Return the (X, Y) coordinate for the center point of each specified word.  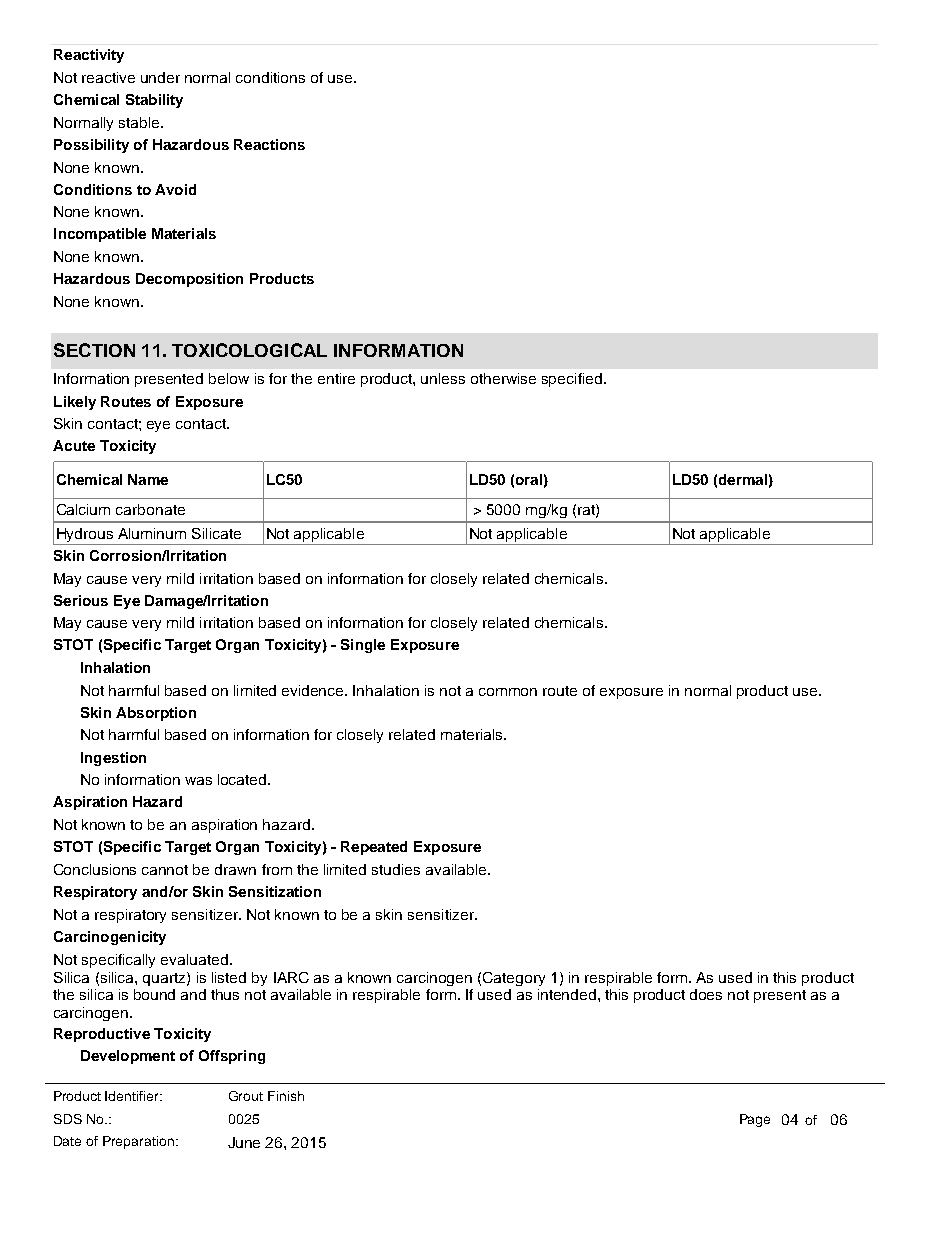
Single (363, 646)
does (706, 994)
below (229, 378)
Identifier (133, 1096)
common (508, 692)
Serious (81, 600)
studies (396, 869)
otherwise (503, 378)
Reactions (269, 144)
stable (140, 122)
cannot (165, 870)
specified (572, 380)
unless (443, 378)
